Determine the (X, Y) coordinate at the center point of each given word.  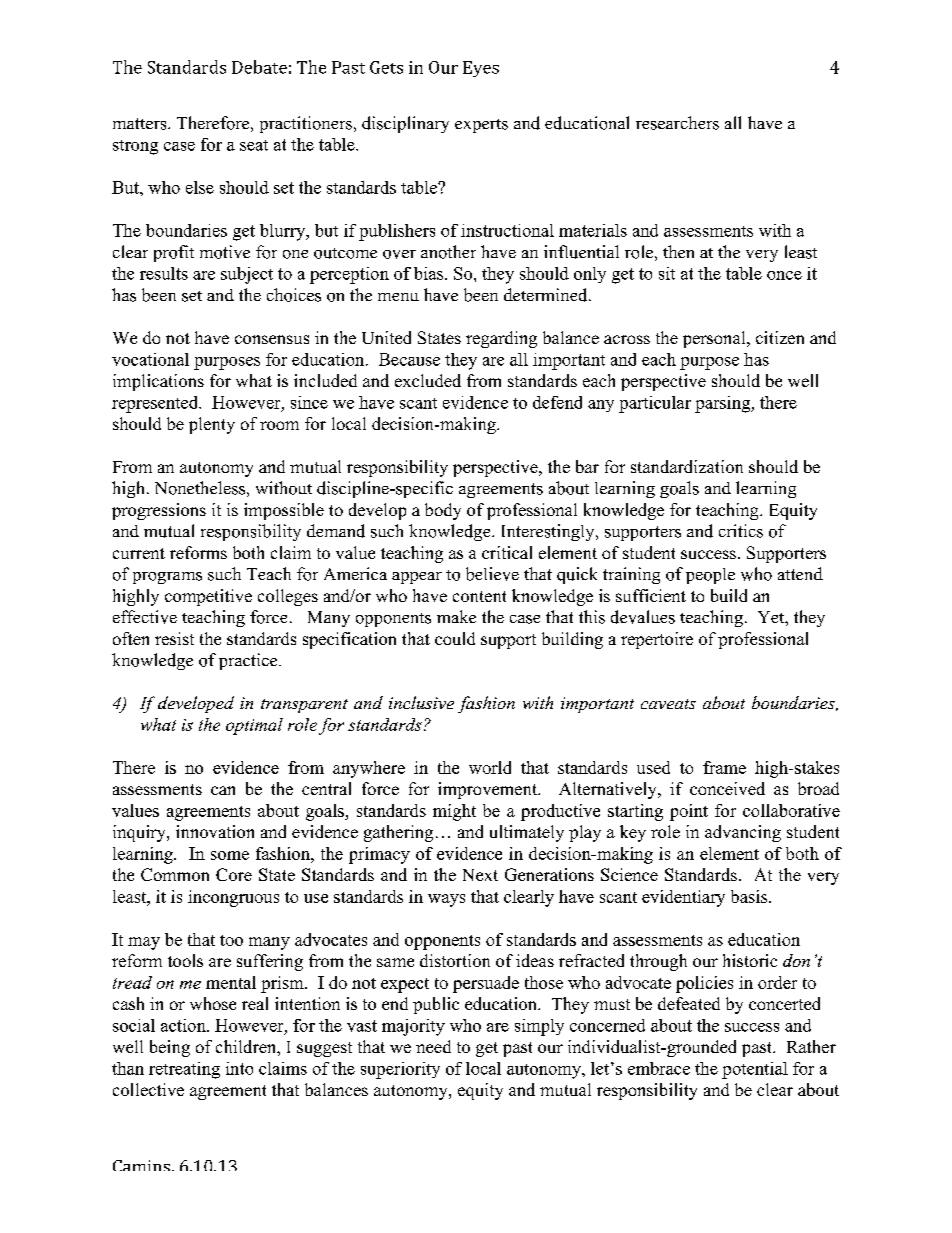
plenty (212, 425)
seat (254, 145)
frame (724, 767)
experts (481, 126)
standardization (687, 466)
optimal (254, 726)
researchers (677, 123)
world (490, 767)
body (443, 511)
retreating (184, 1070)
